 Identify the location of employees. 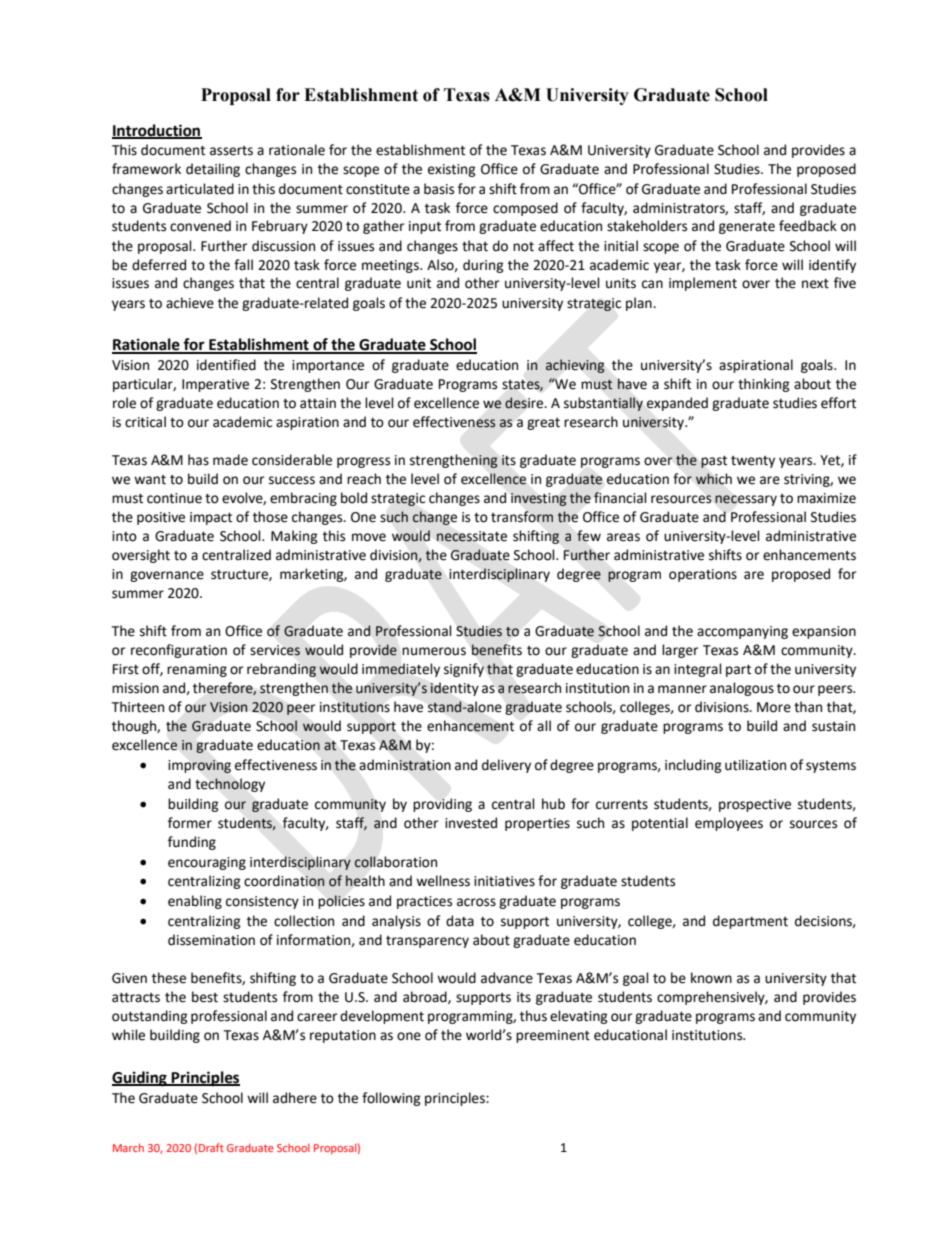
(729, 824).
